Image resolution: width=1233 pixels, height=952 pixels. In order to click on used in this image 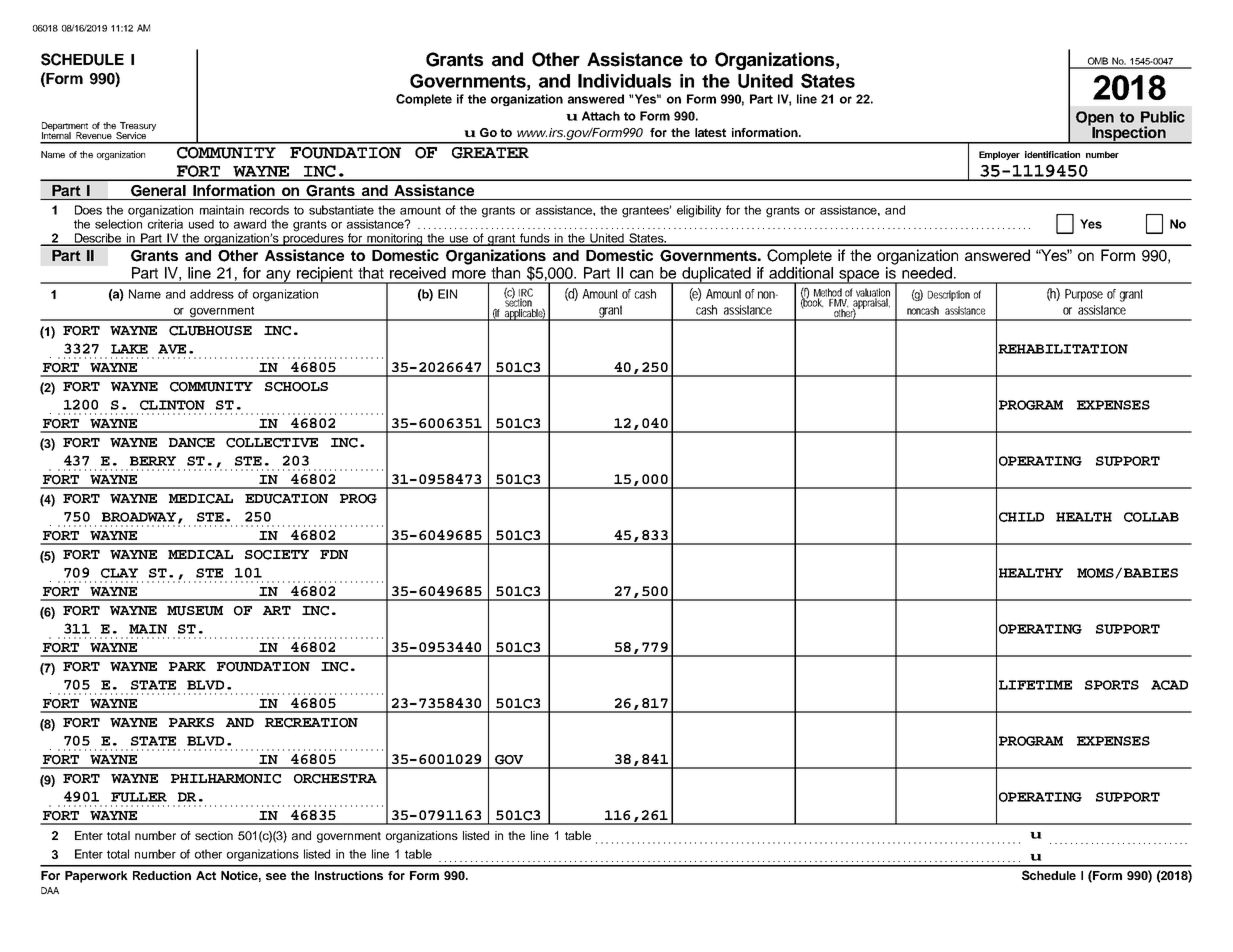, I will do `click(201, 224)`.
